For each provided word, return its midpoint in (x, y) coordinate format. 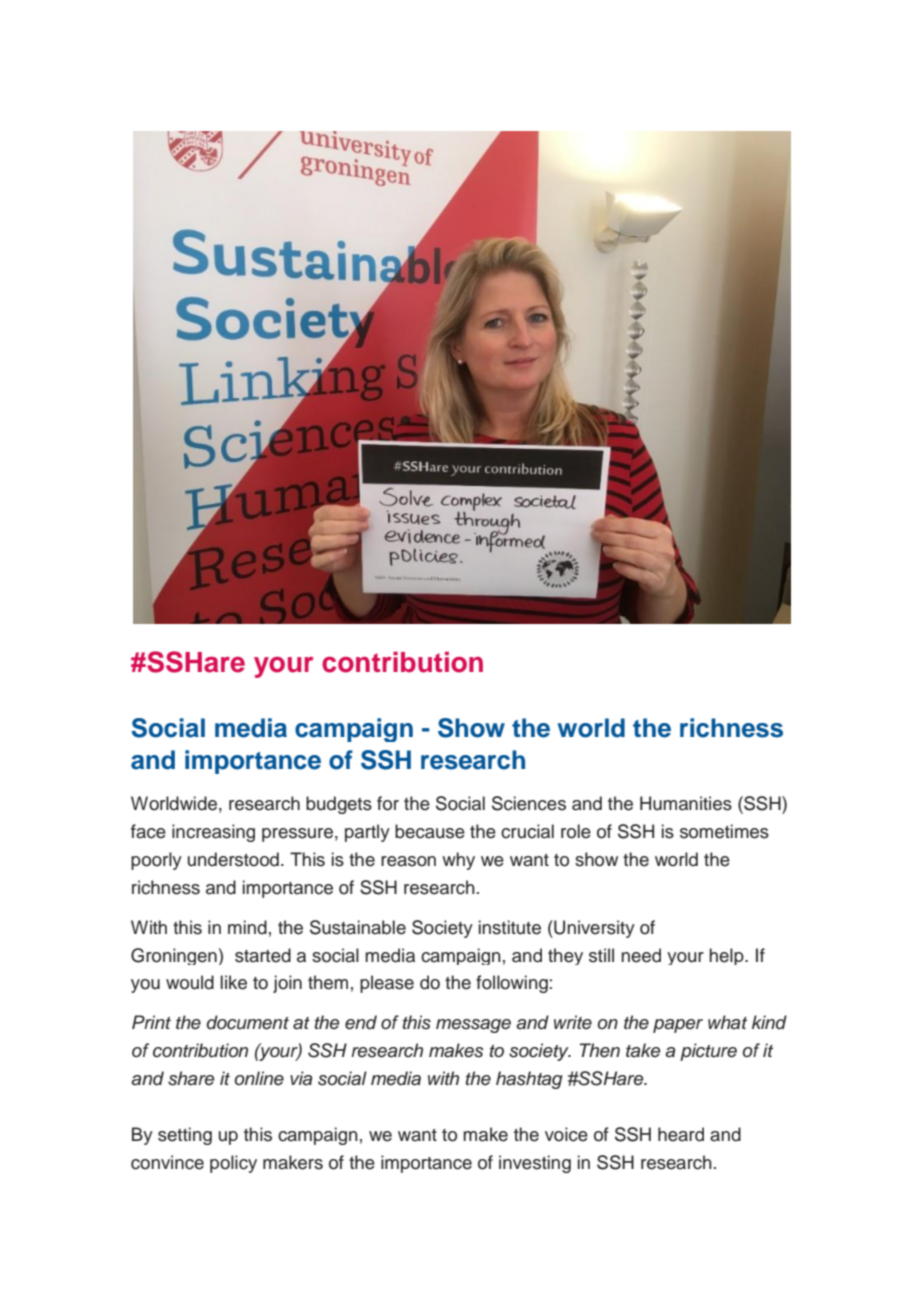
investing (535, 1164)
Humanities (686, 803)
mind (247, 927)
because (430, 831)
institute (510, 927)
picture (708, 1052)
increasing (213, 833)
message (473, 1026)
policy (233, 1164)
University (593, 929)
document (248, 1022)
